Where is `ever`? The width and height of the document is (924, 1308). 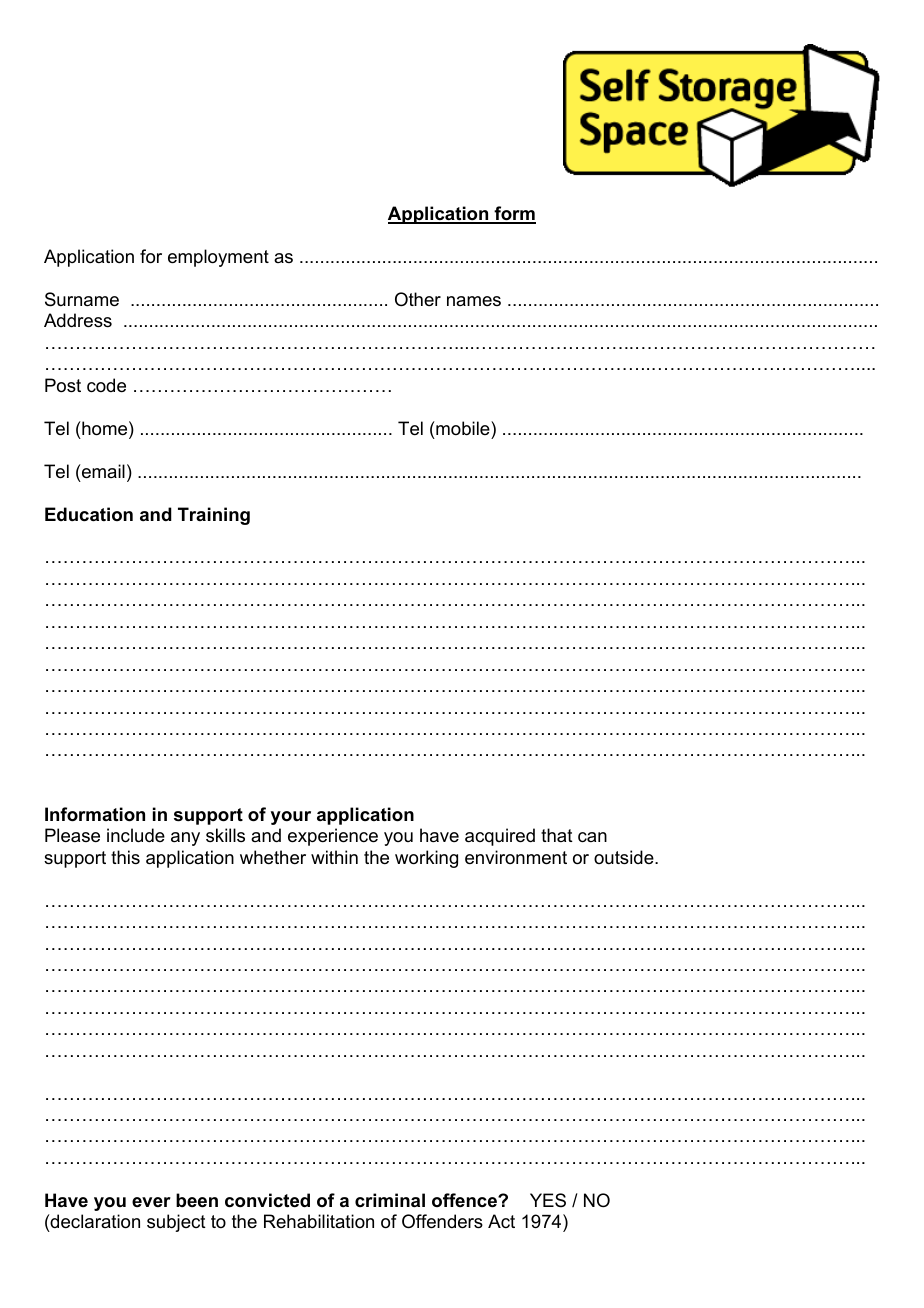
ever is located at coordinates (151, 1202).
